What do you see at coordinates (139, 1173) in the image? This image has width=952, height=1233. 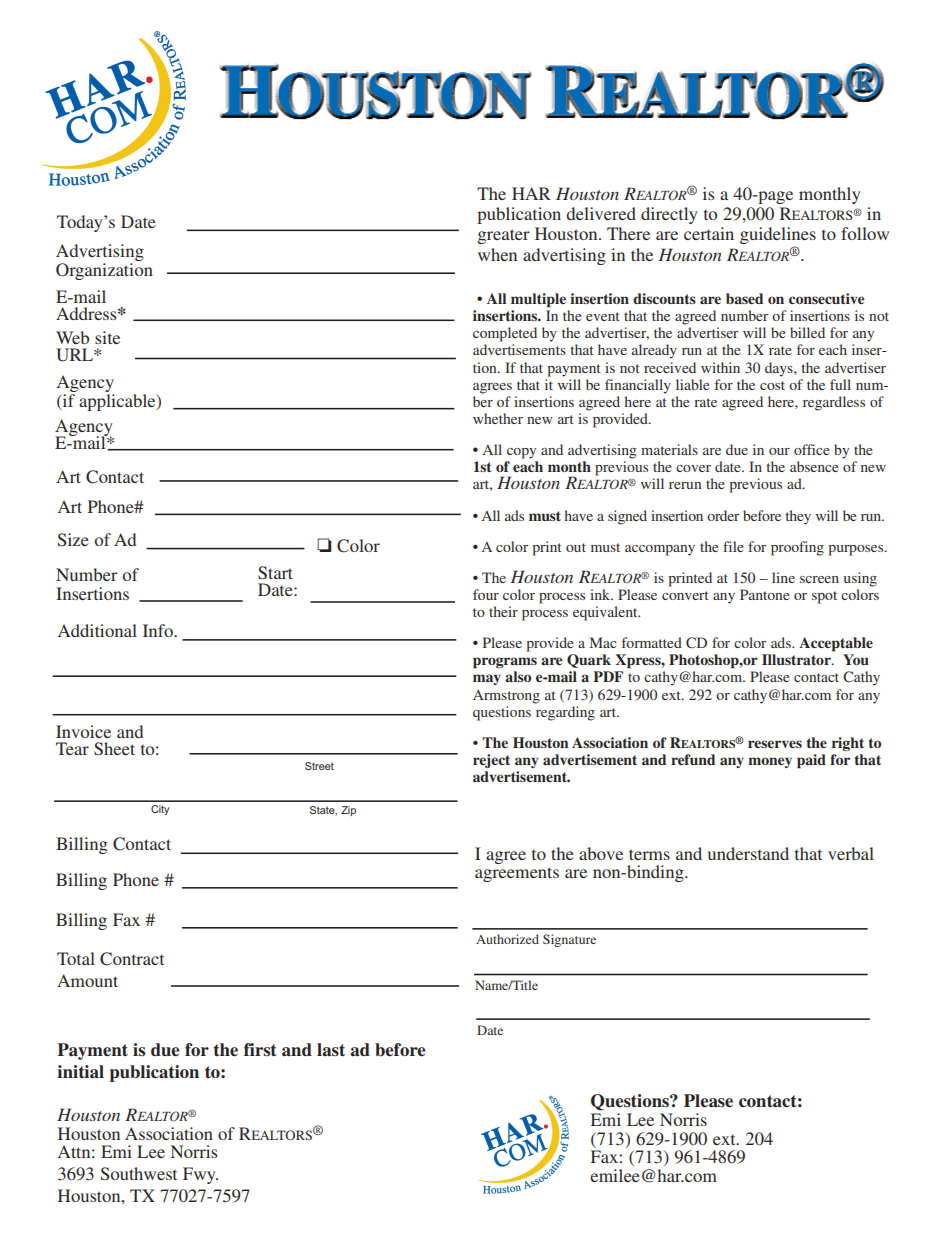 I see `Southwest` at bounding box center [139, 1173].
